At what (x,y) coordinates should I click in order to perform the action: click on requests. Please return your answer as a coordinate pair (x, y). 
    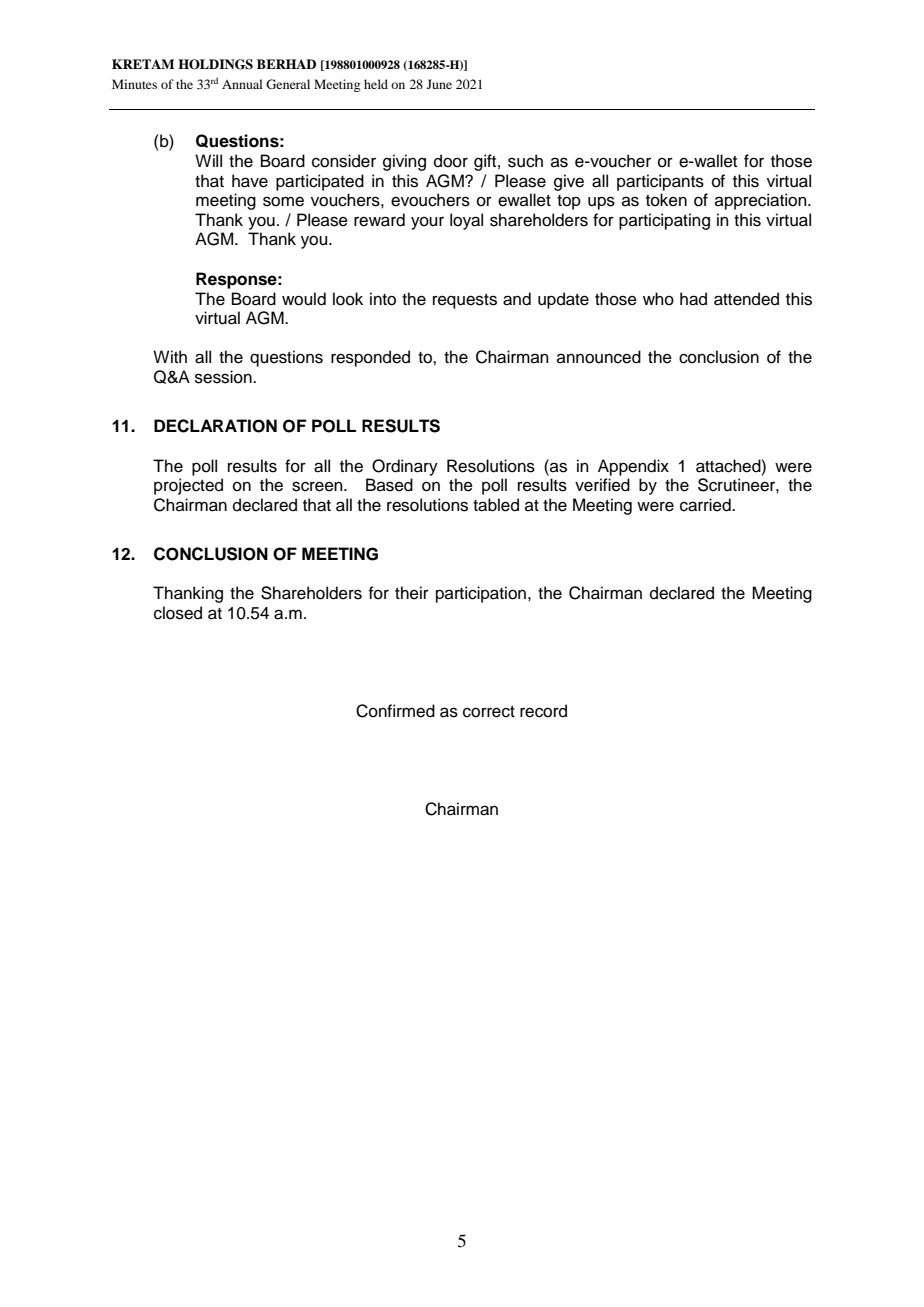
    Looking at the image, I should click on (465, 301).
